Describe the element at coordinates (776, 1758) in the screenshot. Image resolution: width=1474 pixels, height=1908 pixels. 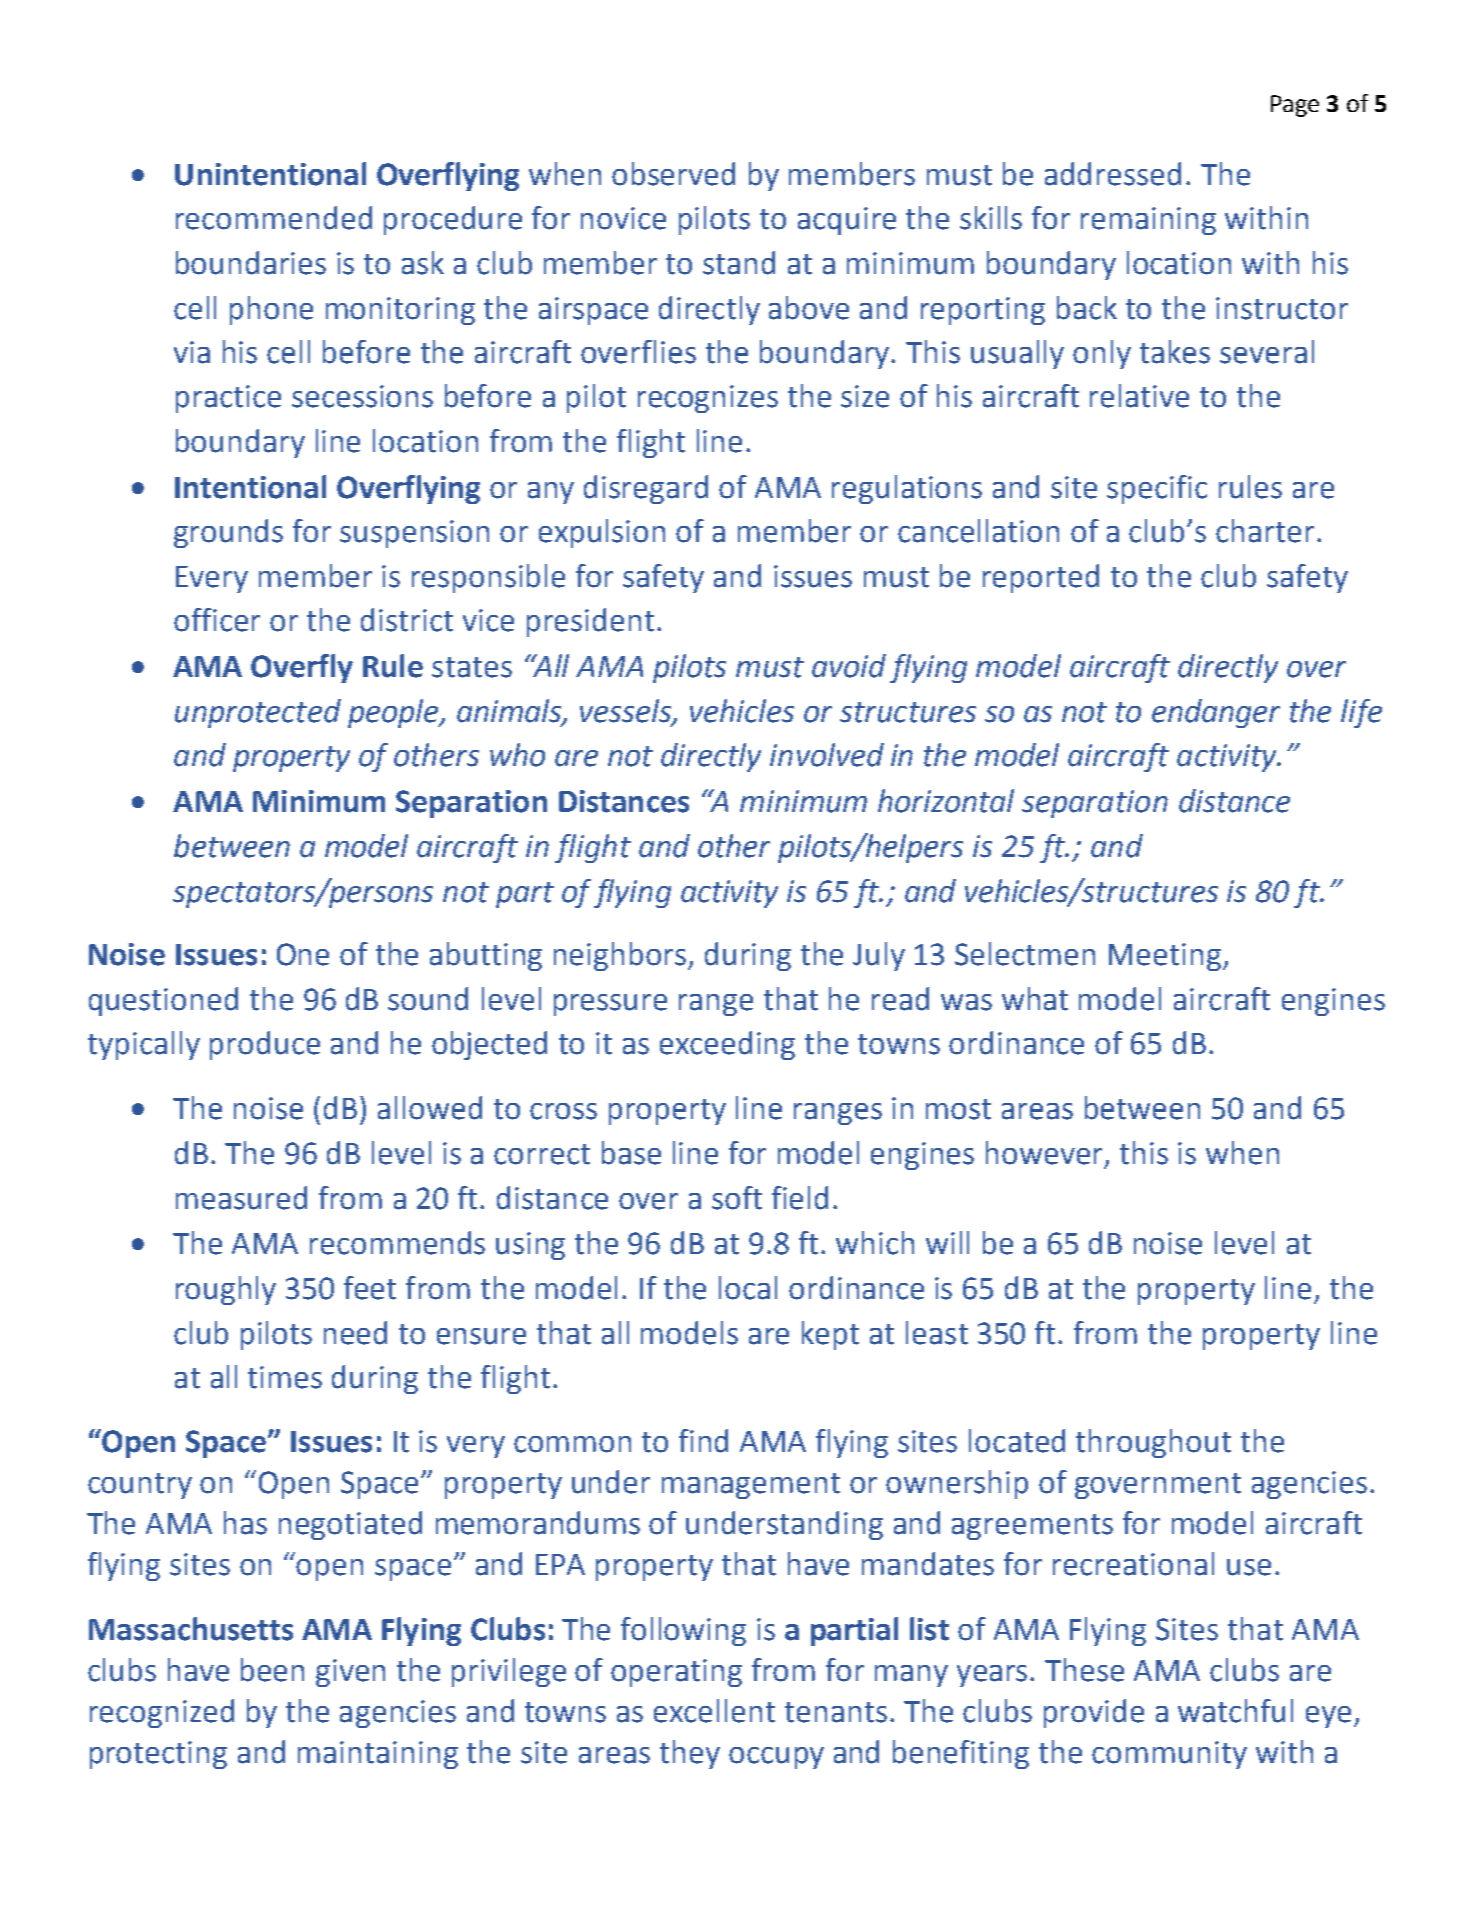
I see `occupy` at that location.
